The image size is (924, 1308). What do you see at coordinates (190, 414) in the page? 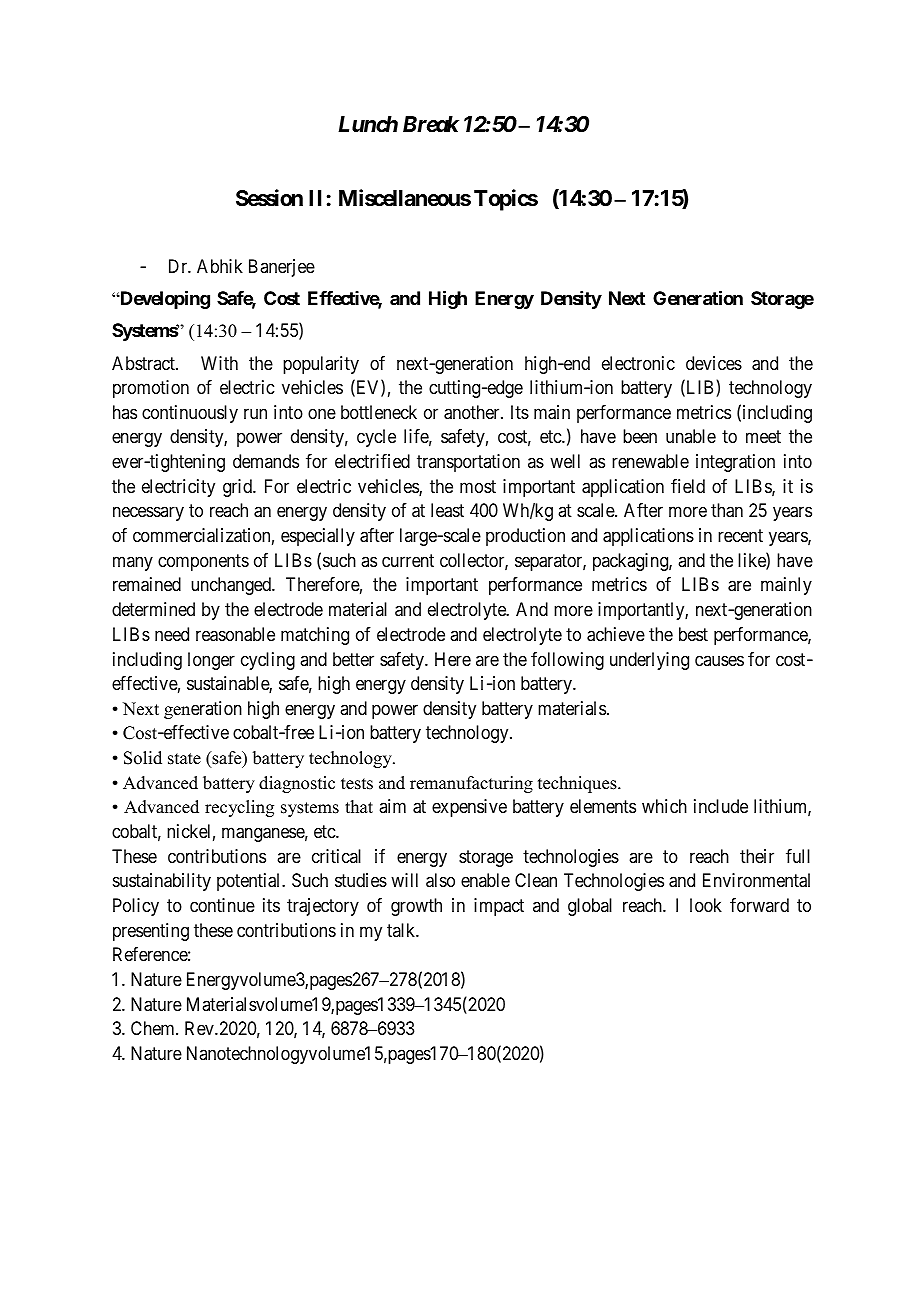
I see `continuously` at bounding box center [190, 414].
